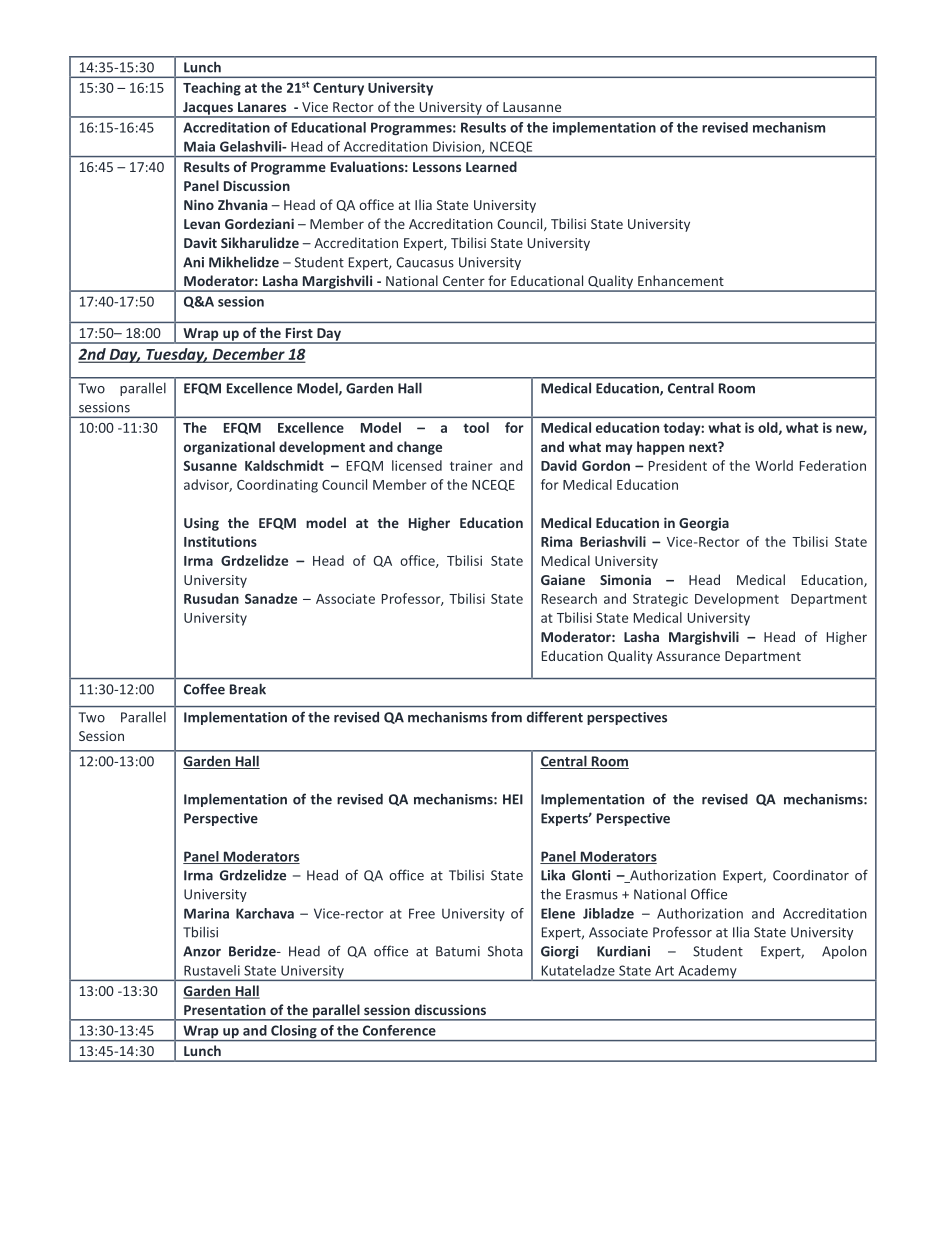 This screenshot has width=952, height=1233. I want to click on Assurance, so click(688, 656).
